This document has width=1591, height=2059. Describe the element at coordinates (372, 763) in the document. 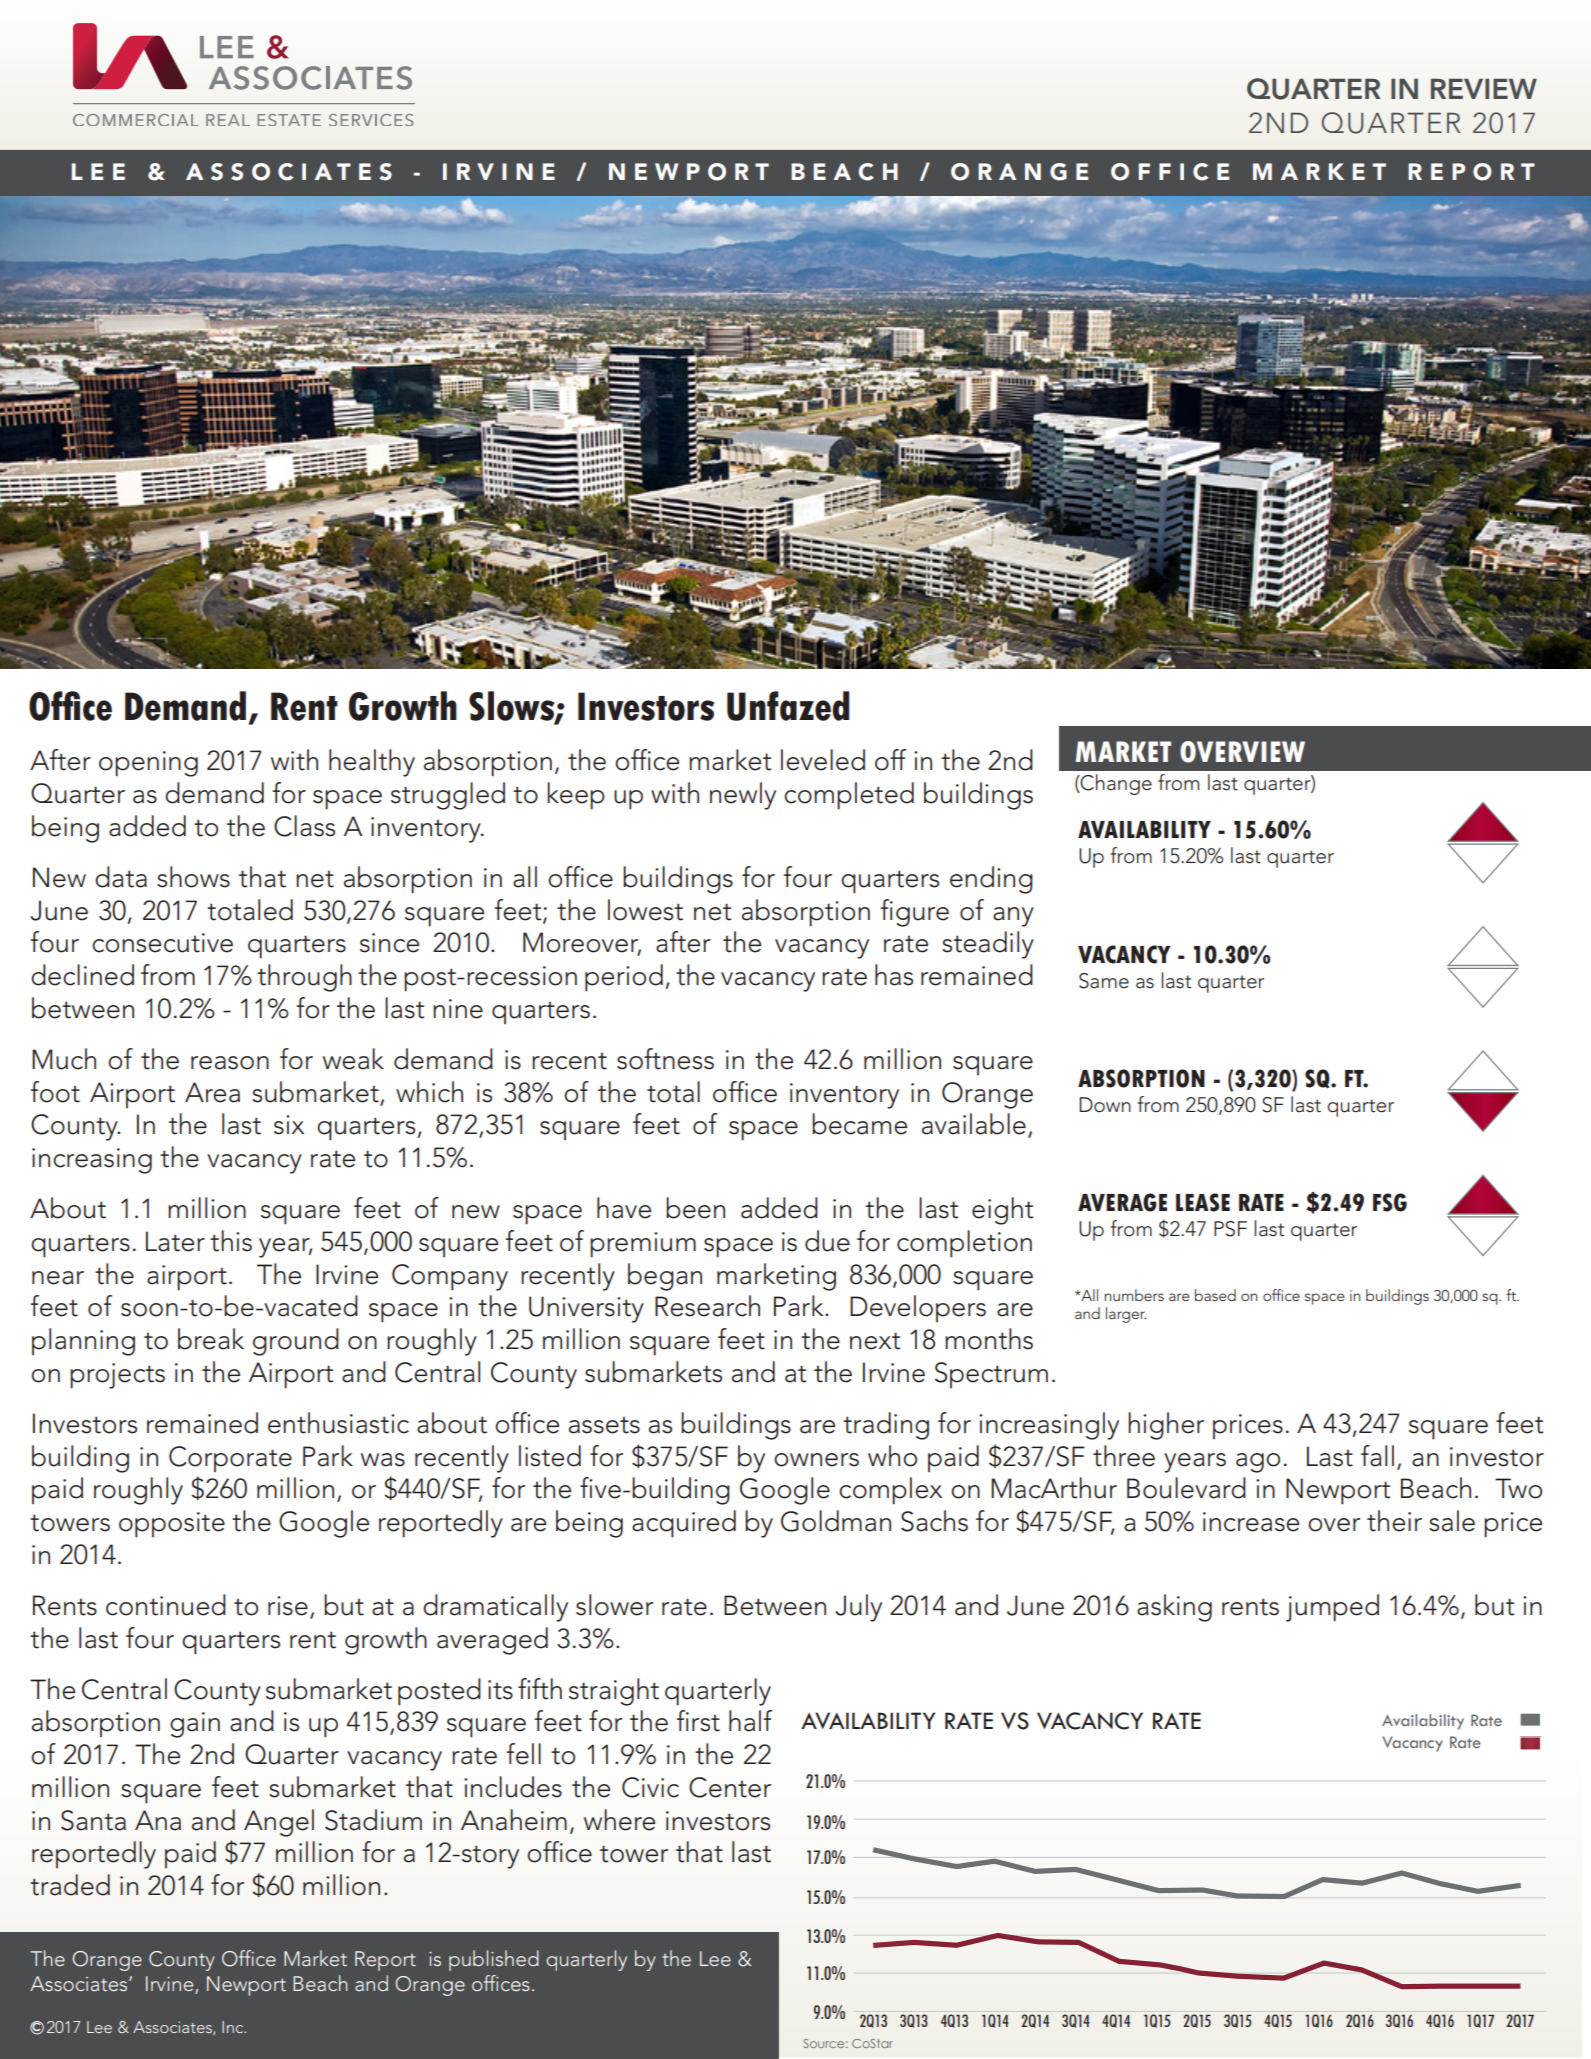

I see `healthy` at that location.
